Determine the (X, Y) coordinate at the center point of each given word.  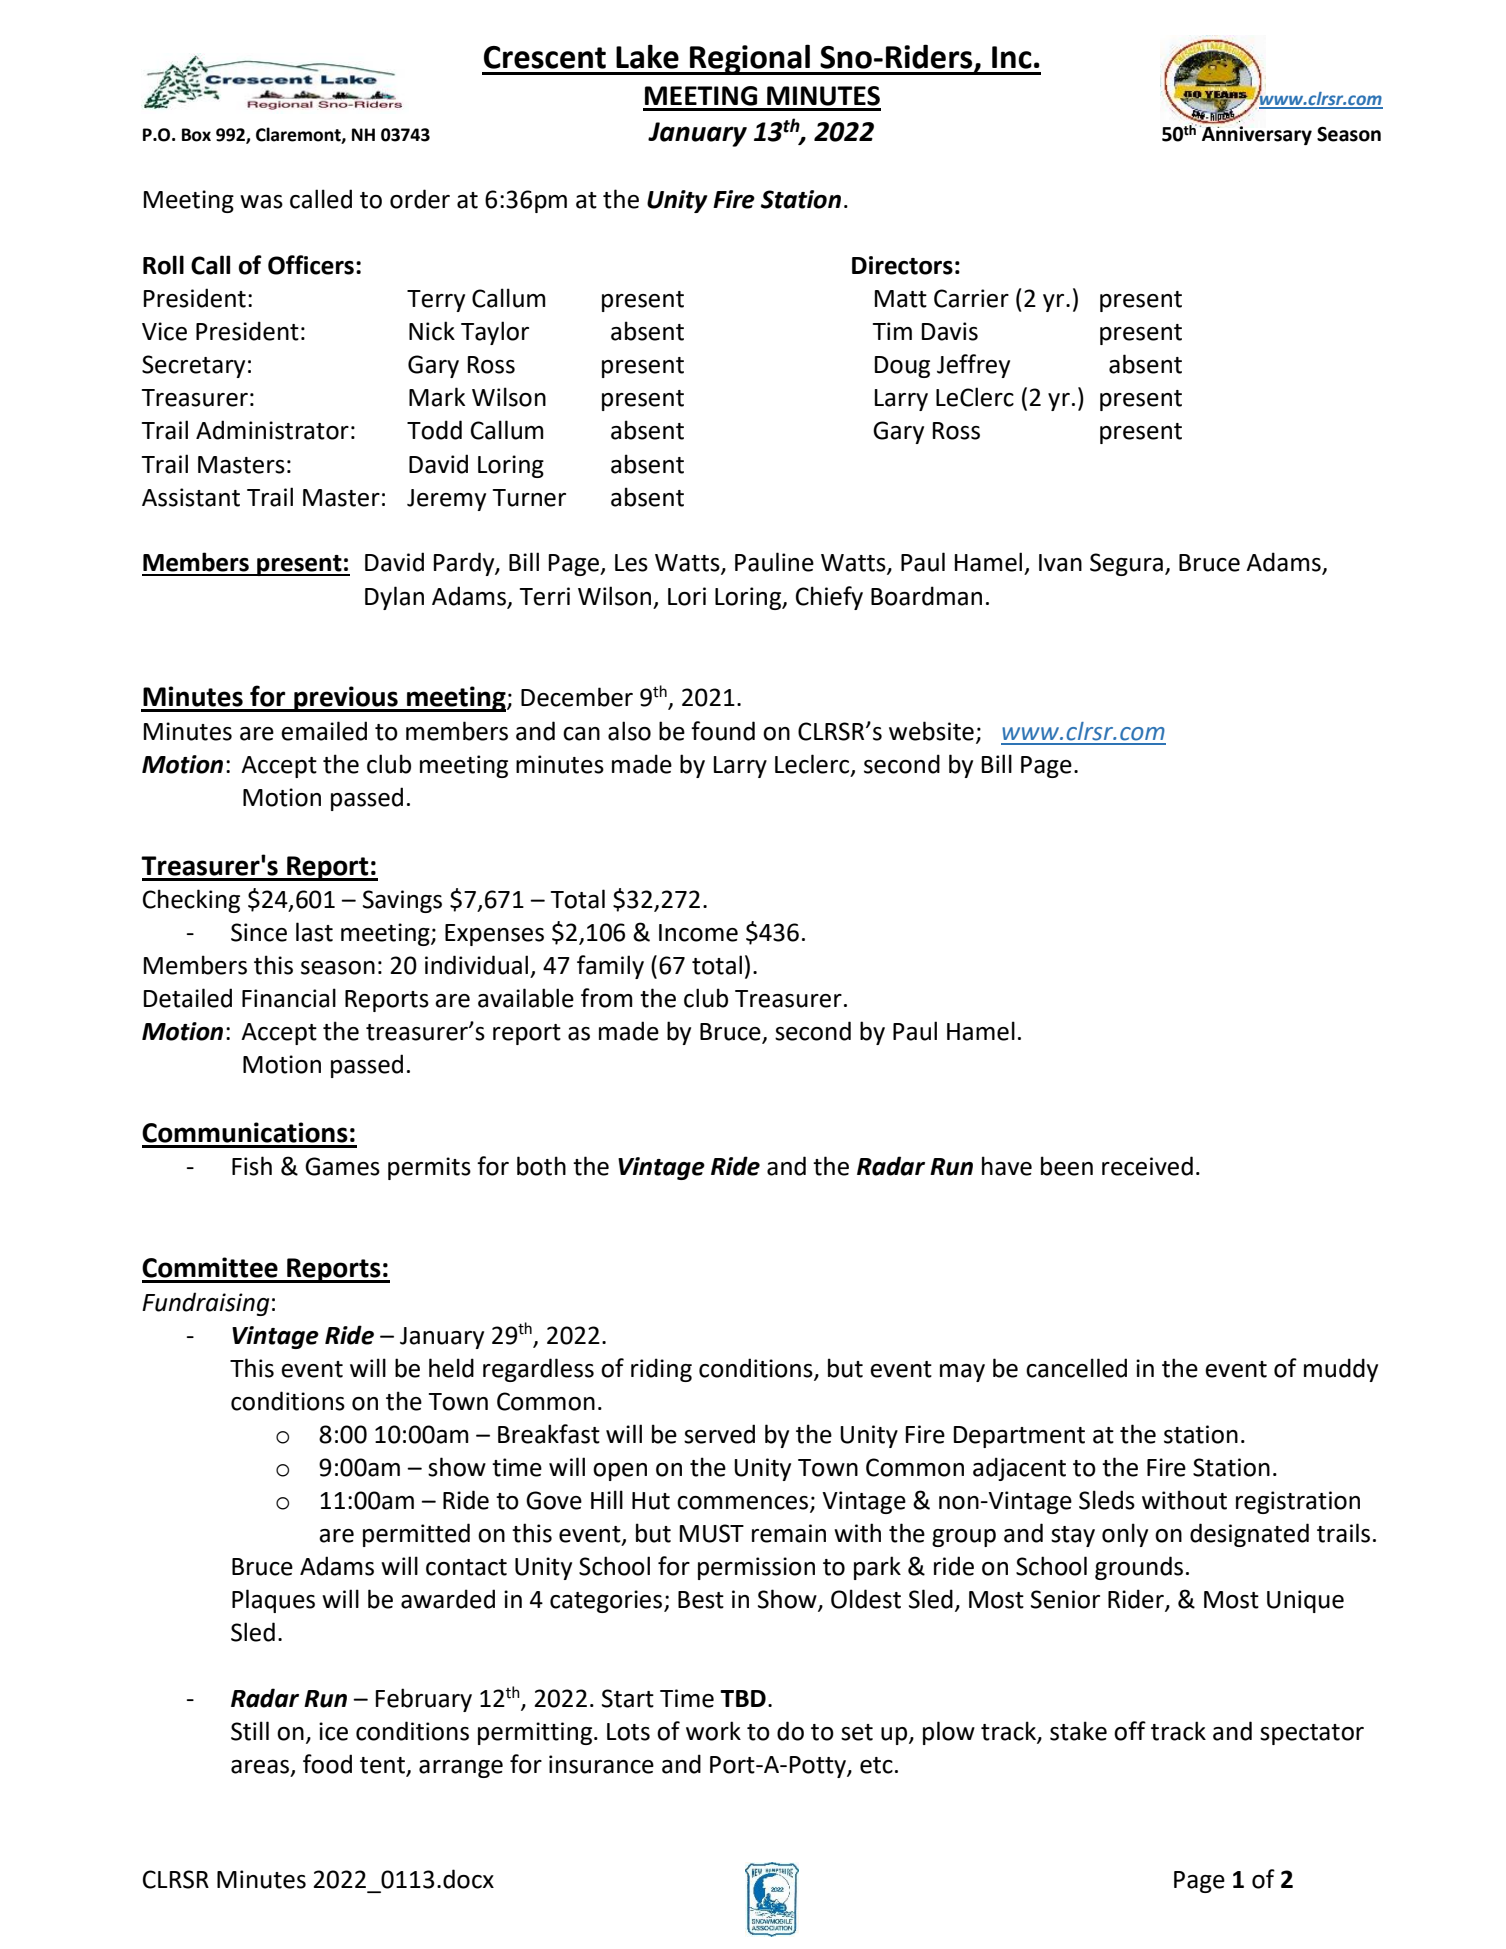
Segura (1126, 564)
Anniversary (1256, 135)
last (314, 932)
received (1147, 1166)
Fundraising (205, 1304)
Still (250, 1731)
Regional (750, 59)
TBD (743, 1698)
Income (698, 933)
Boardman (926, 596)
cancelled (1076, 1368)
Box (196, 135)
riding (661, 1370)
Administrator (272, 430)
